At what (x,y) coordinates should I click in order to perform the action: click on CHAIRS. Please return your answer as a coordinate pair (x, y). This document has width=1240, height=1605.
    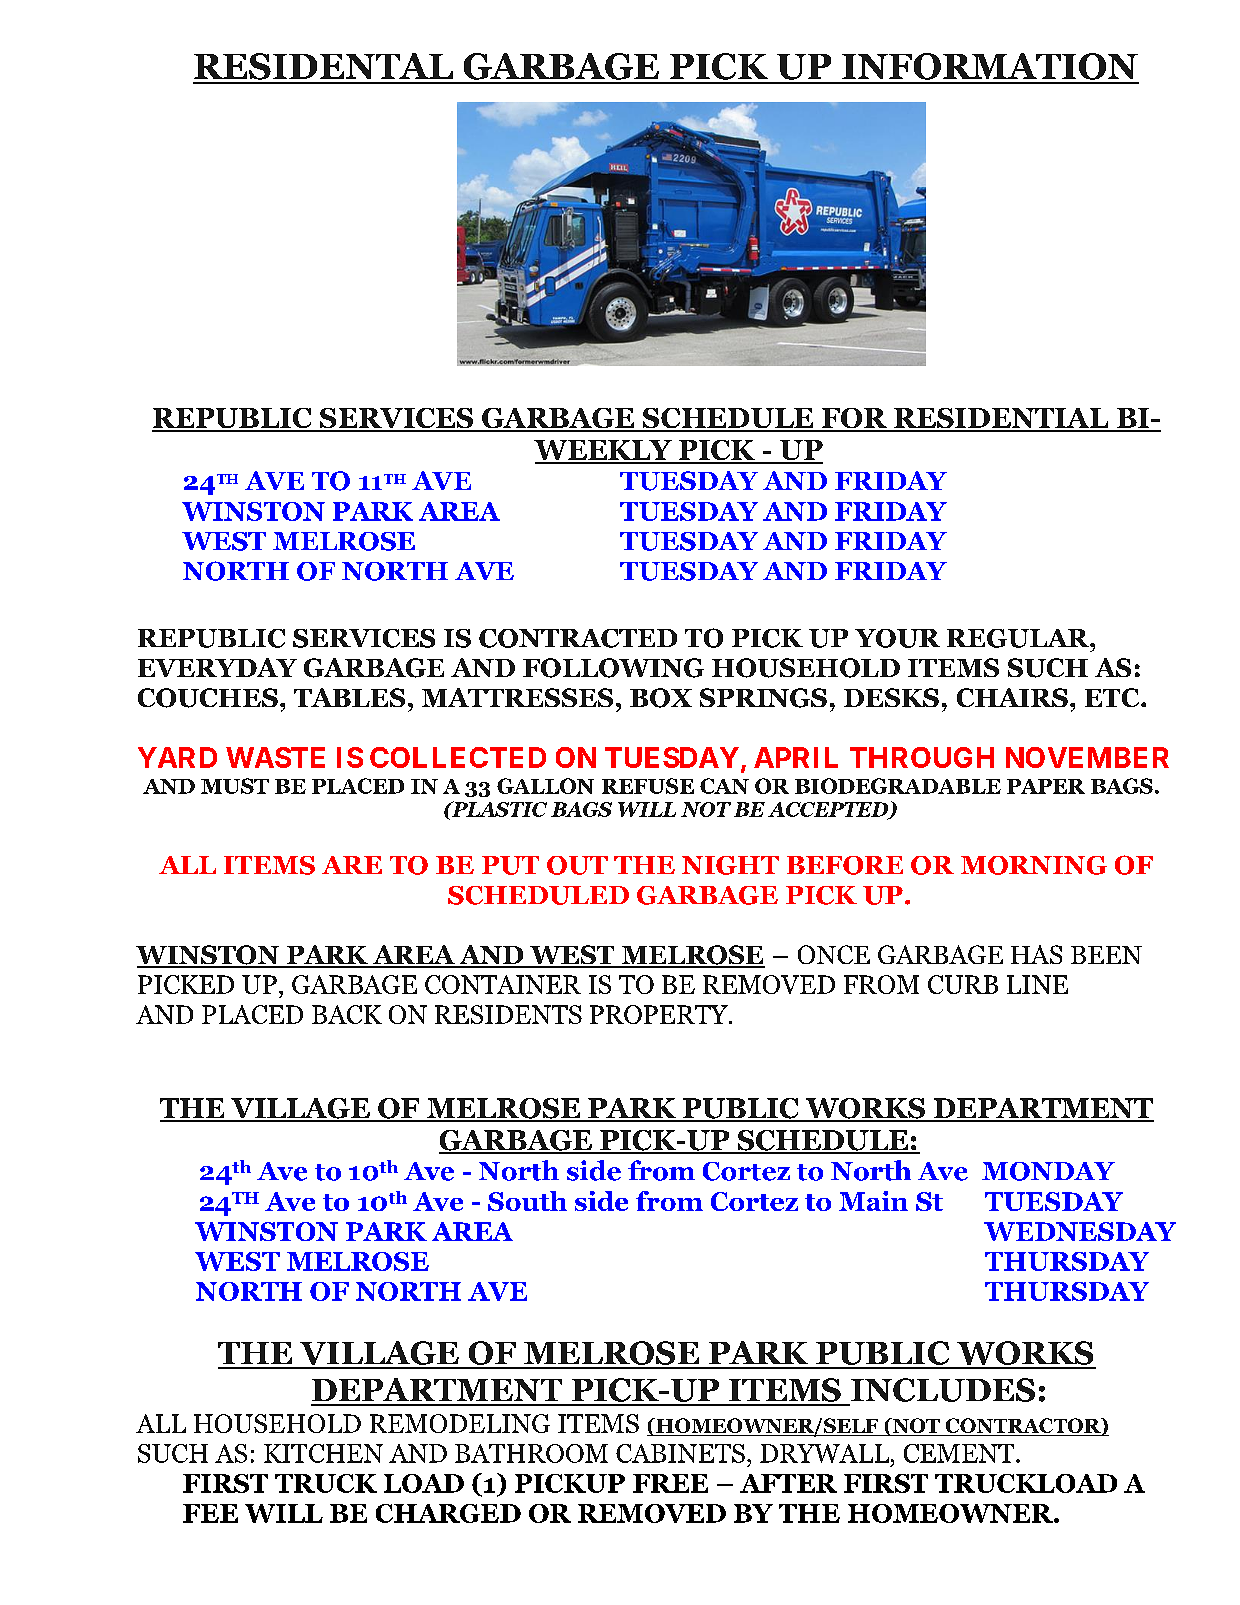
    Looking at the image, I should click on (1012, 697).
